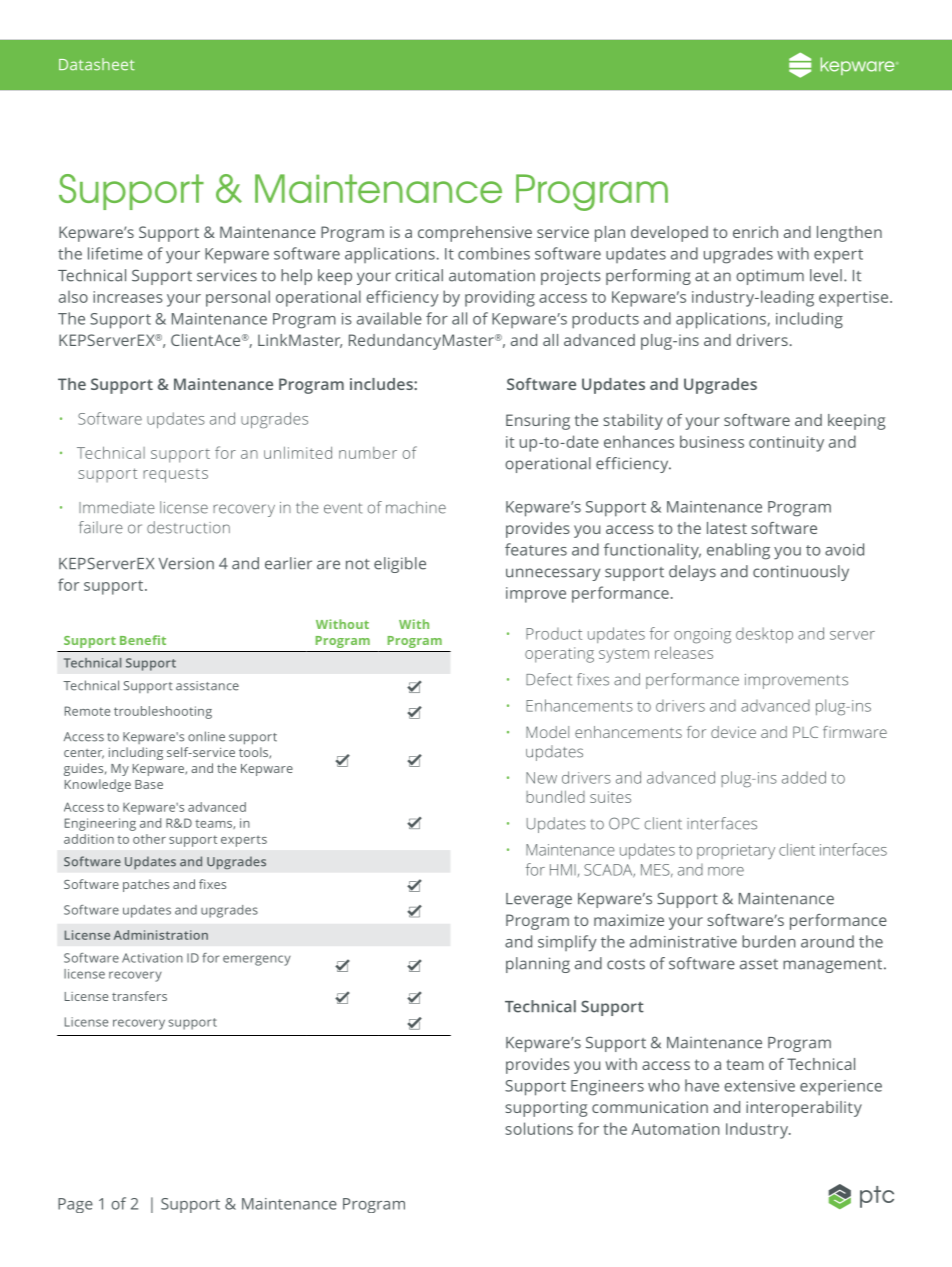  What do you see at coordinates (559, 655) in the page?
I see `operating` at bounding box center [559, 655].
